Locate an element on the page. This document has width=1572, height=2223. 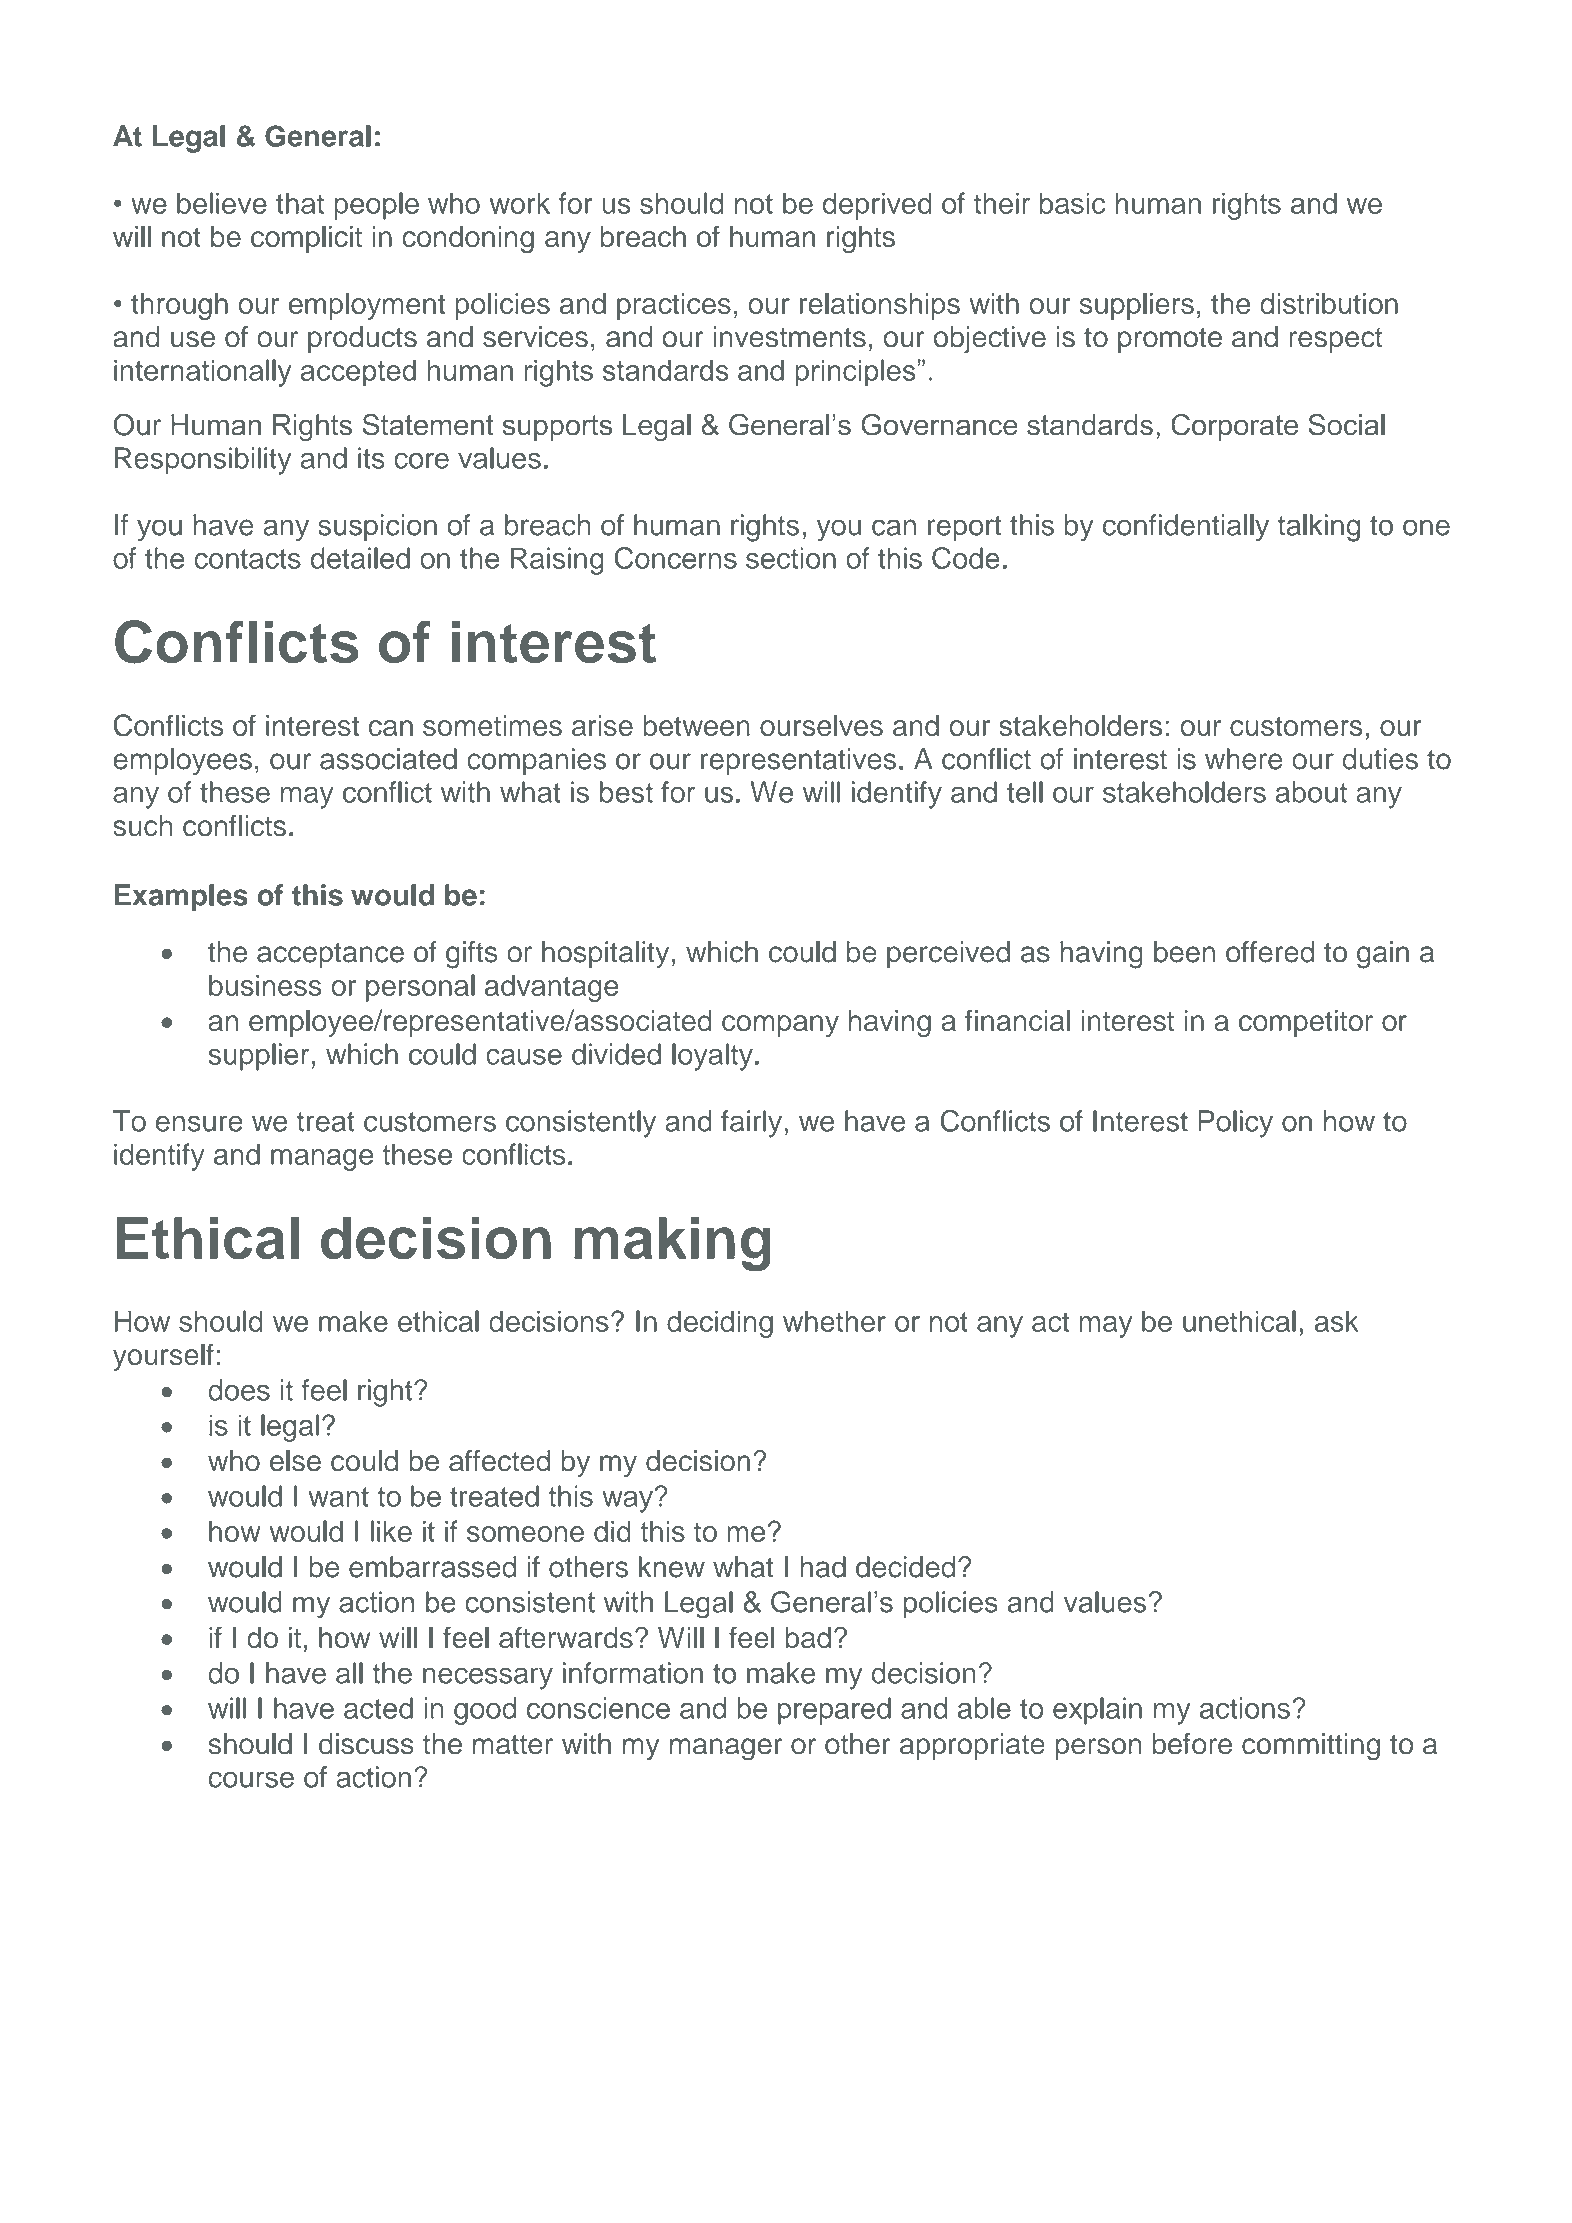
section is located at coordinates (791, 558).
